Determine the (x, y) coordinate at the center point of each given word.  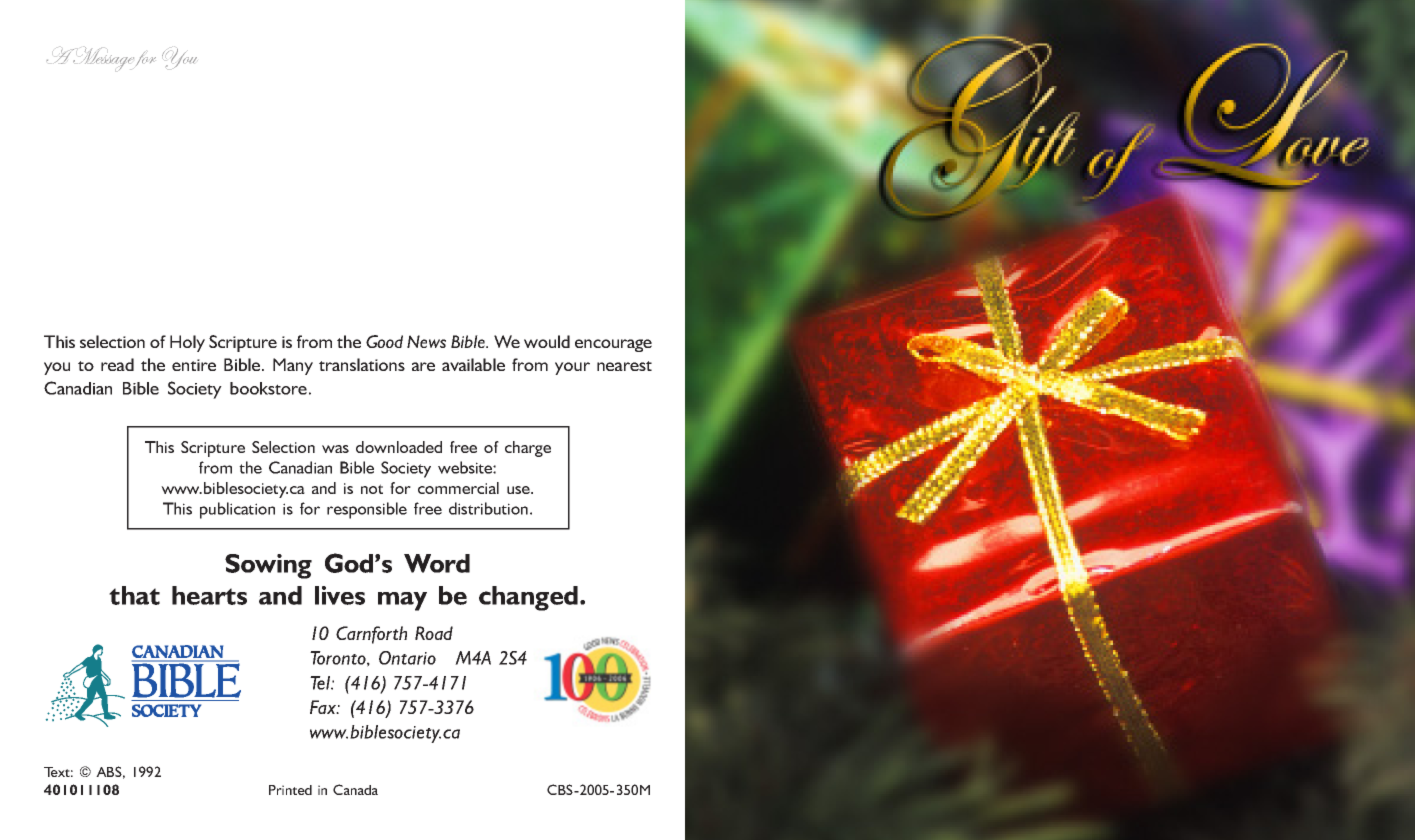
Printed (290, 790)
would (547, 341)
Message (105, 58)
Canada (355, 789)
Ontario (407, 658)
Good (384, 341)
